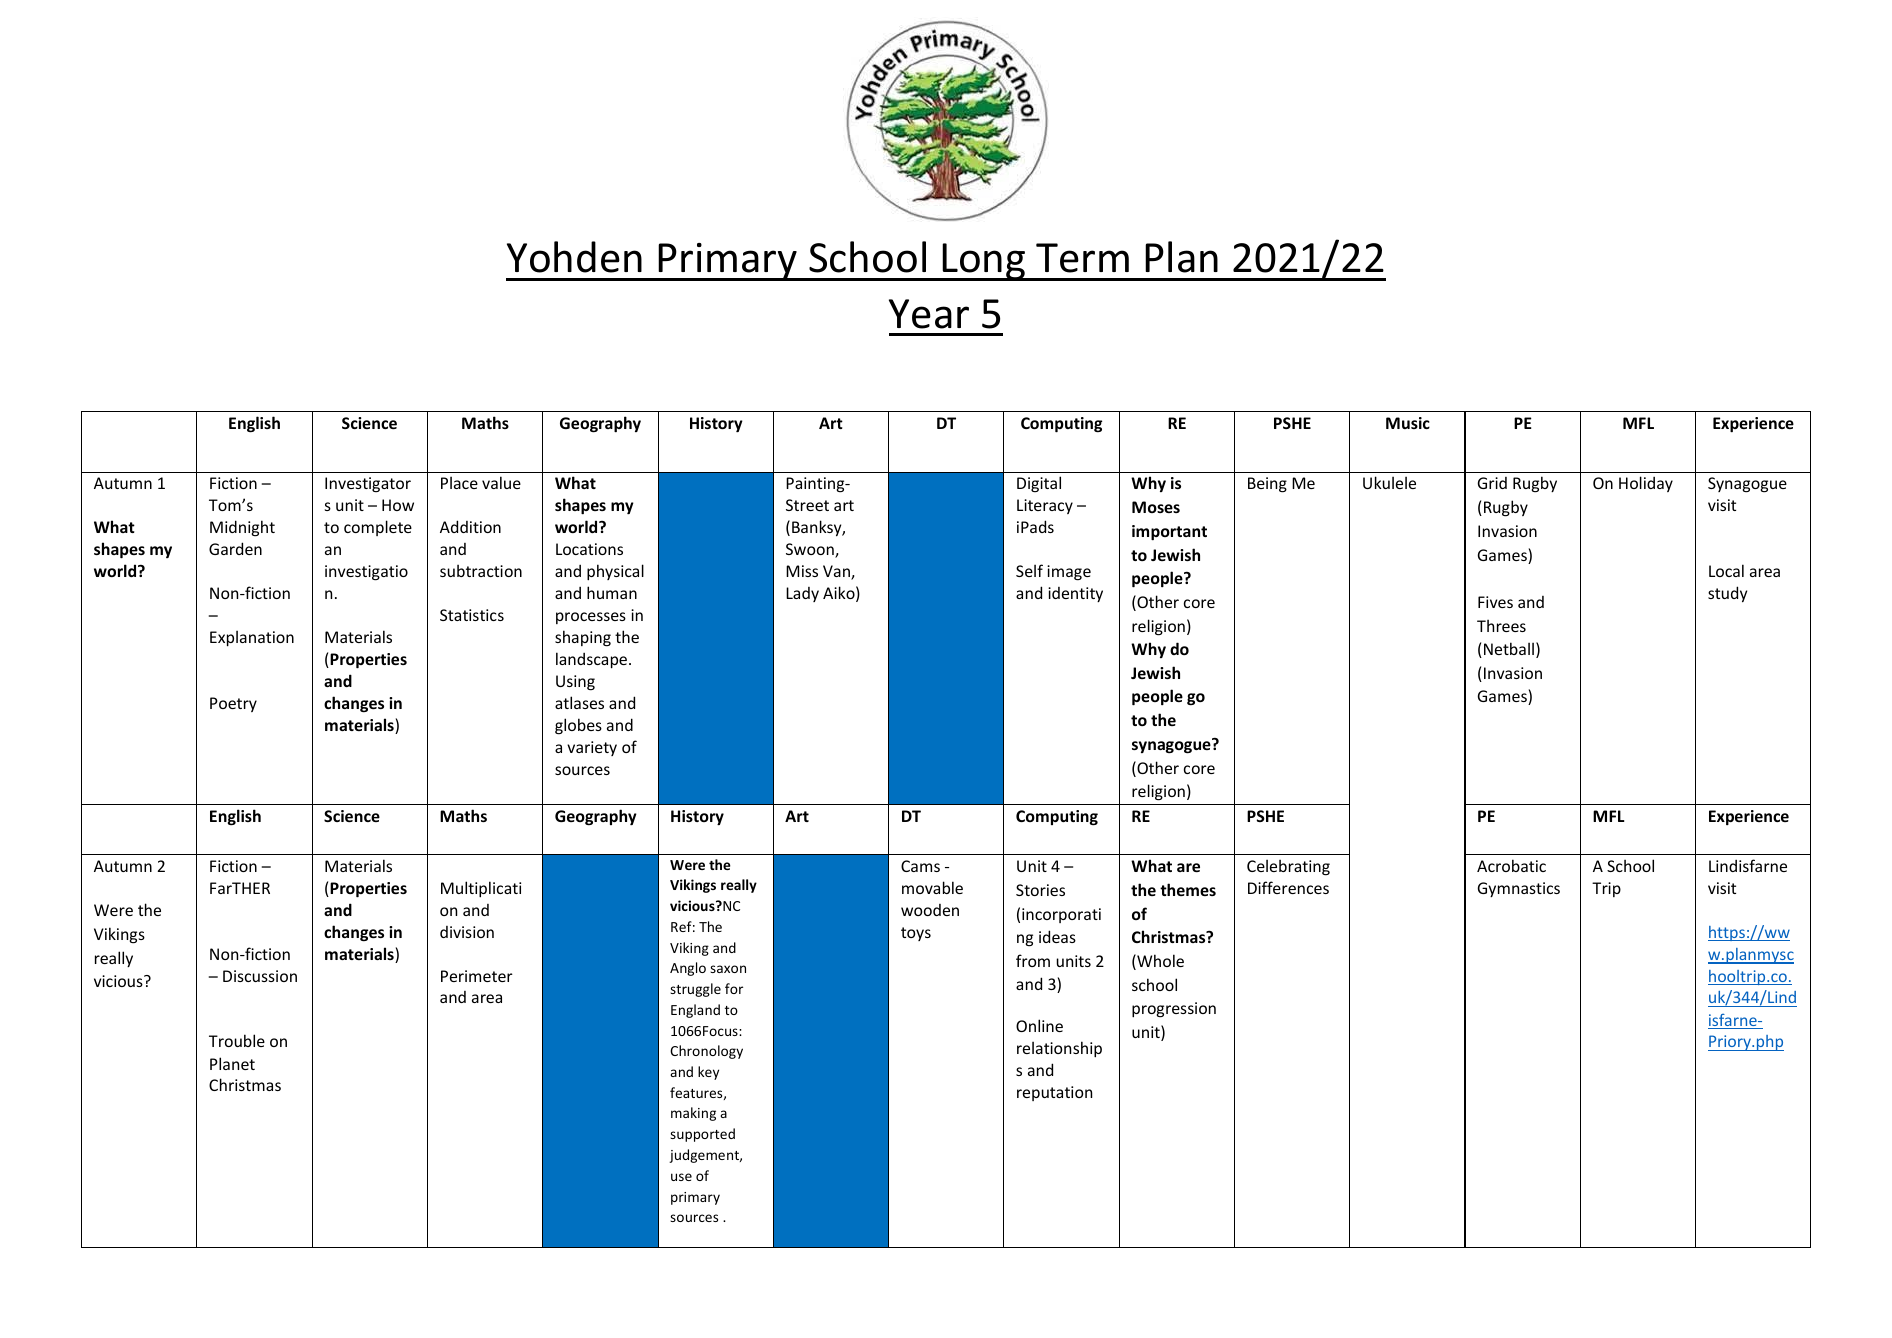  I want to click on Netball, so click(1509, 648).
